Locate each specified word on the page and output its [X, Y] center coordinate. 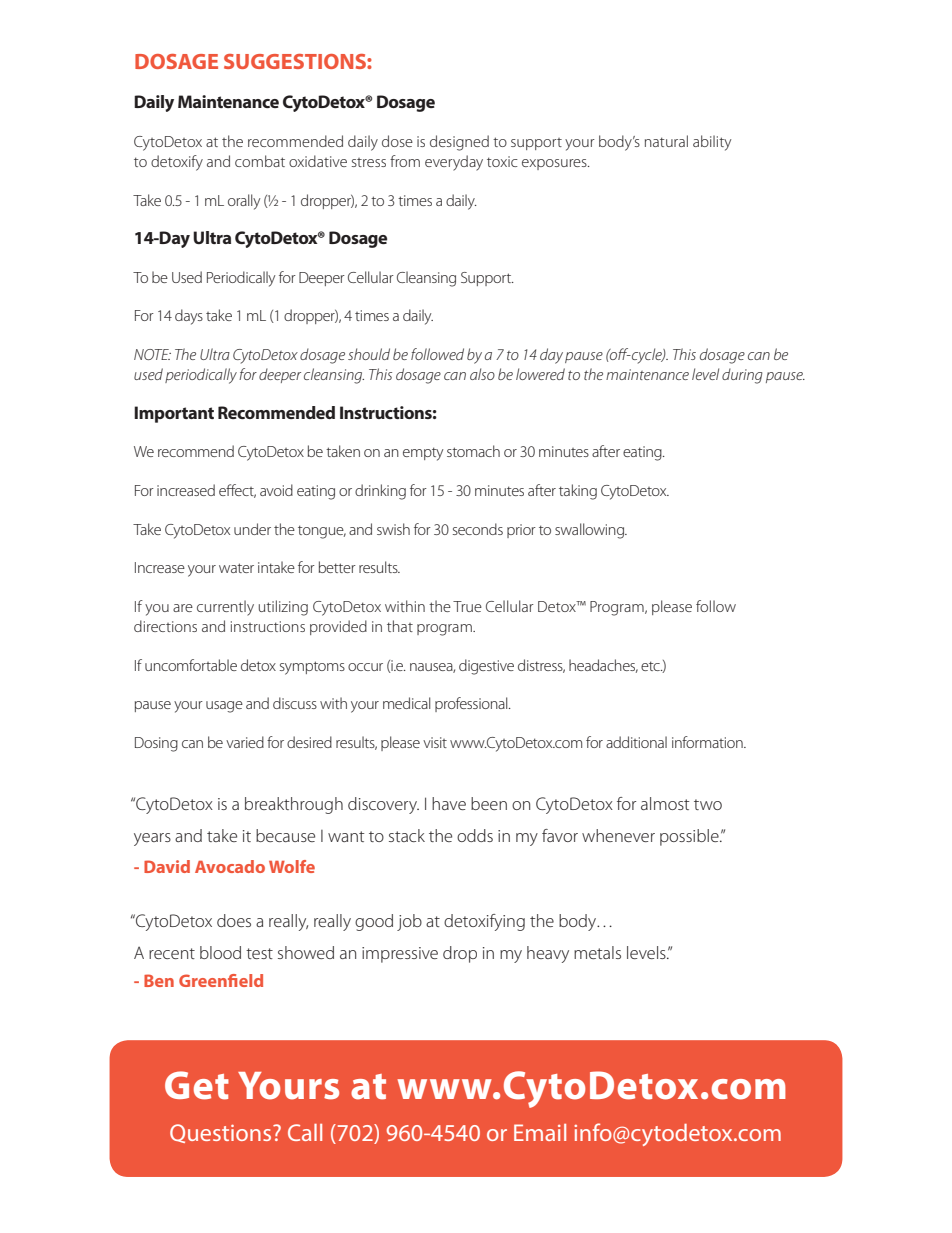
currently [225, 608]
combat [260, 161]
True [467, 606]
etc [652, 667]
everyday [454, 163]
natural [666, 141]
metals [597, 952]
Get [197, 1085]
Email [540, 1132]
